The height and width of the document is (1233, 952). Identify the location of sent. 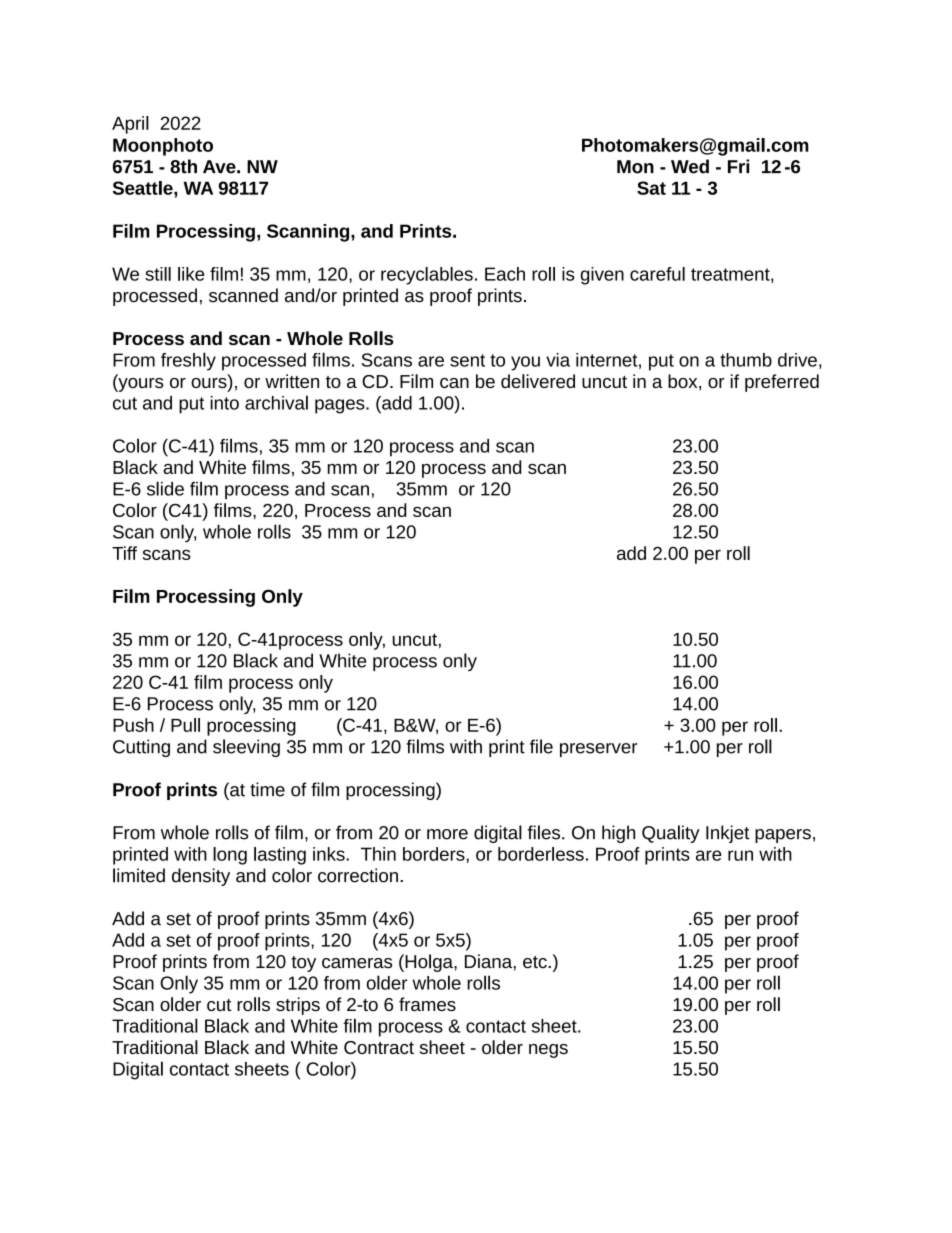
(467, 360).
